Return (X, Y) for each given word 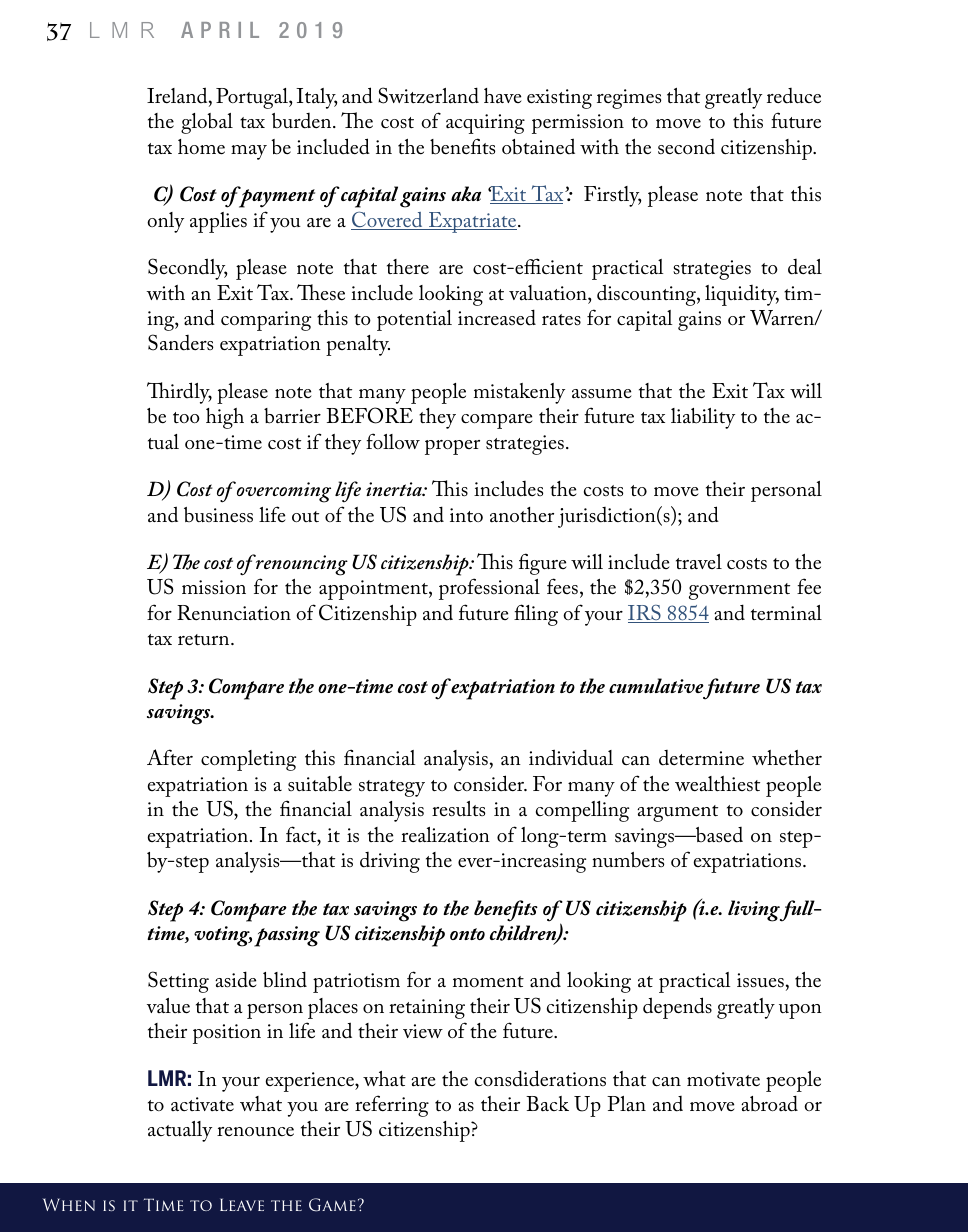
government (739, 591)
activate (202, 1104)
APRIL (220, 30)
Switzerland (428, 95)
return (205, 640)
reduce (794, 96)
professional (489, 589)
